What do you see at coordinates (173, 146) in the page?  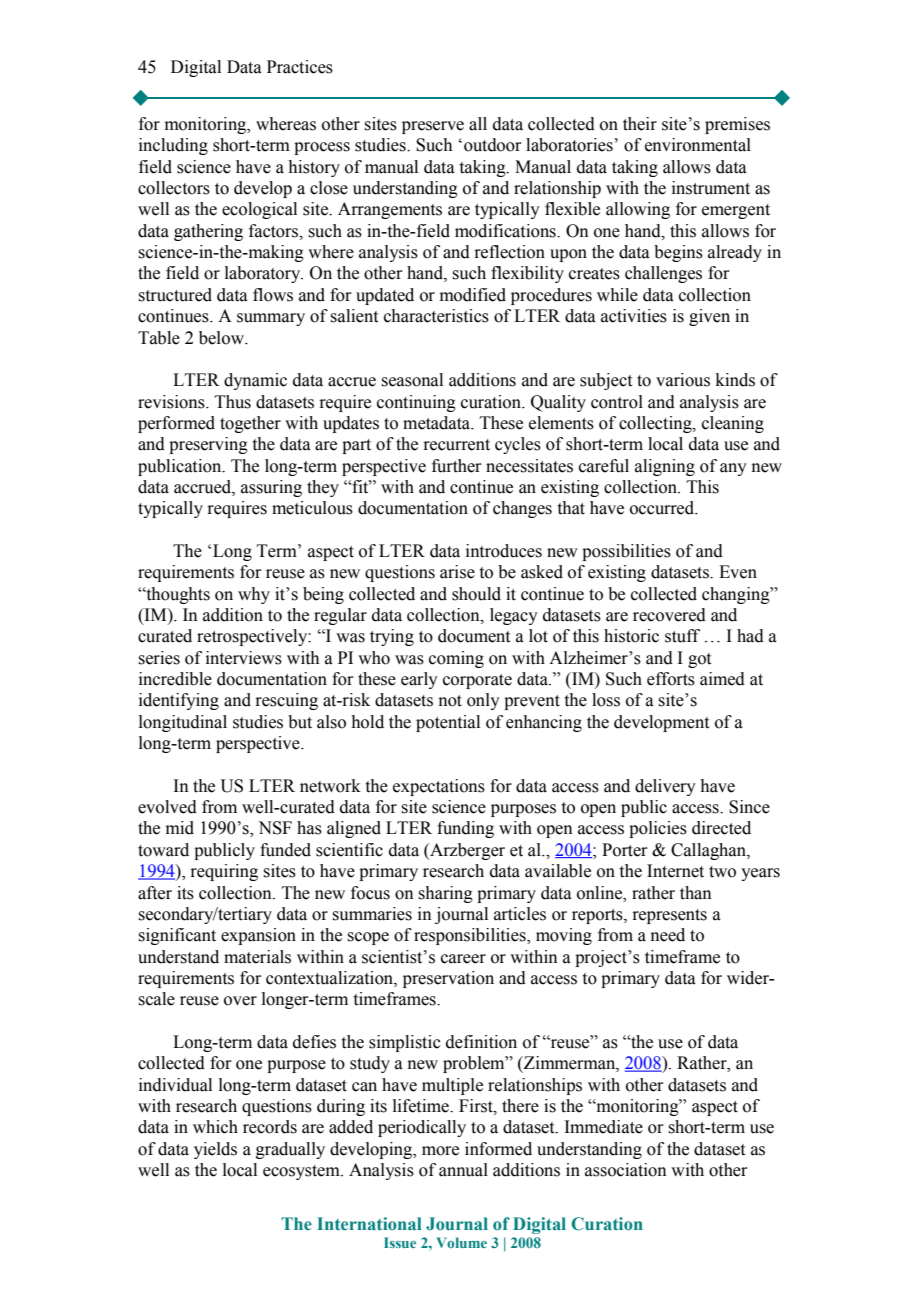 I see `including` at bounding box center [173, 146].
